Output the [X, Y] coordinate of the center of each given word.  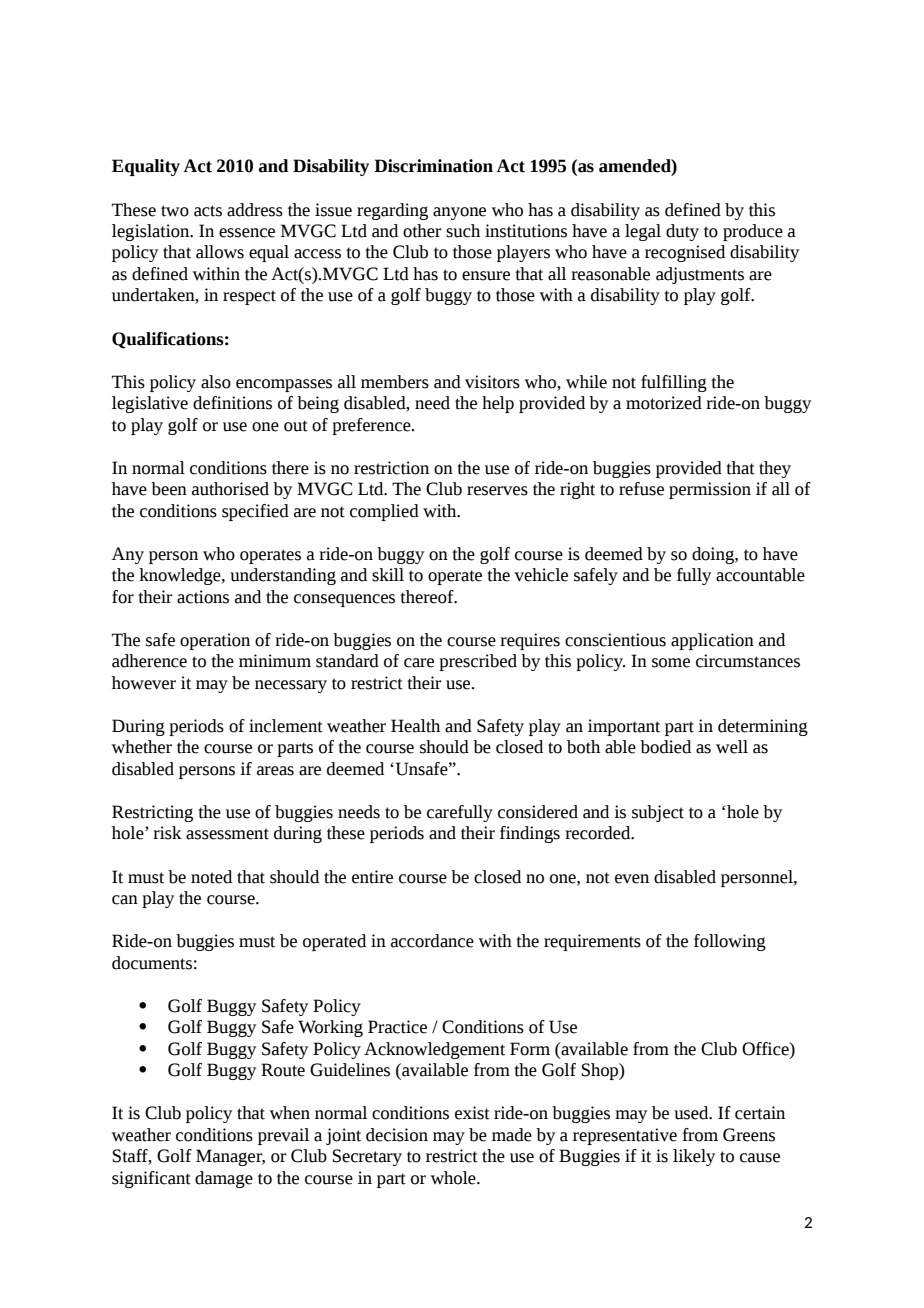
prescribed [478, 662]
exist [472, 1113]
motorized [664, 403]
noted [211, 877]
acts [208, 211]
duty [682, 232]
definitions [232, 403]
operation [215, 641]
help [498, 404]
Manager [230, 1157]
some [671, 663]
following [730, 942]
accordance [432, 941]
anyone [459, 213]
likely [694, 1157]
